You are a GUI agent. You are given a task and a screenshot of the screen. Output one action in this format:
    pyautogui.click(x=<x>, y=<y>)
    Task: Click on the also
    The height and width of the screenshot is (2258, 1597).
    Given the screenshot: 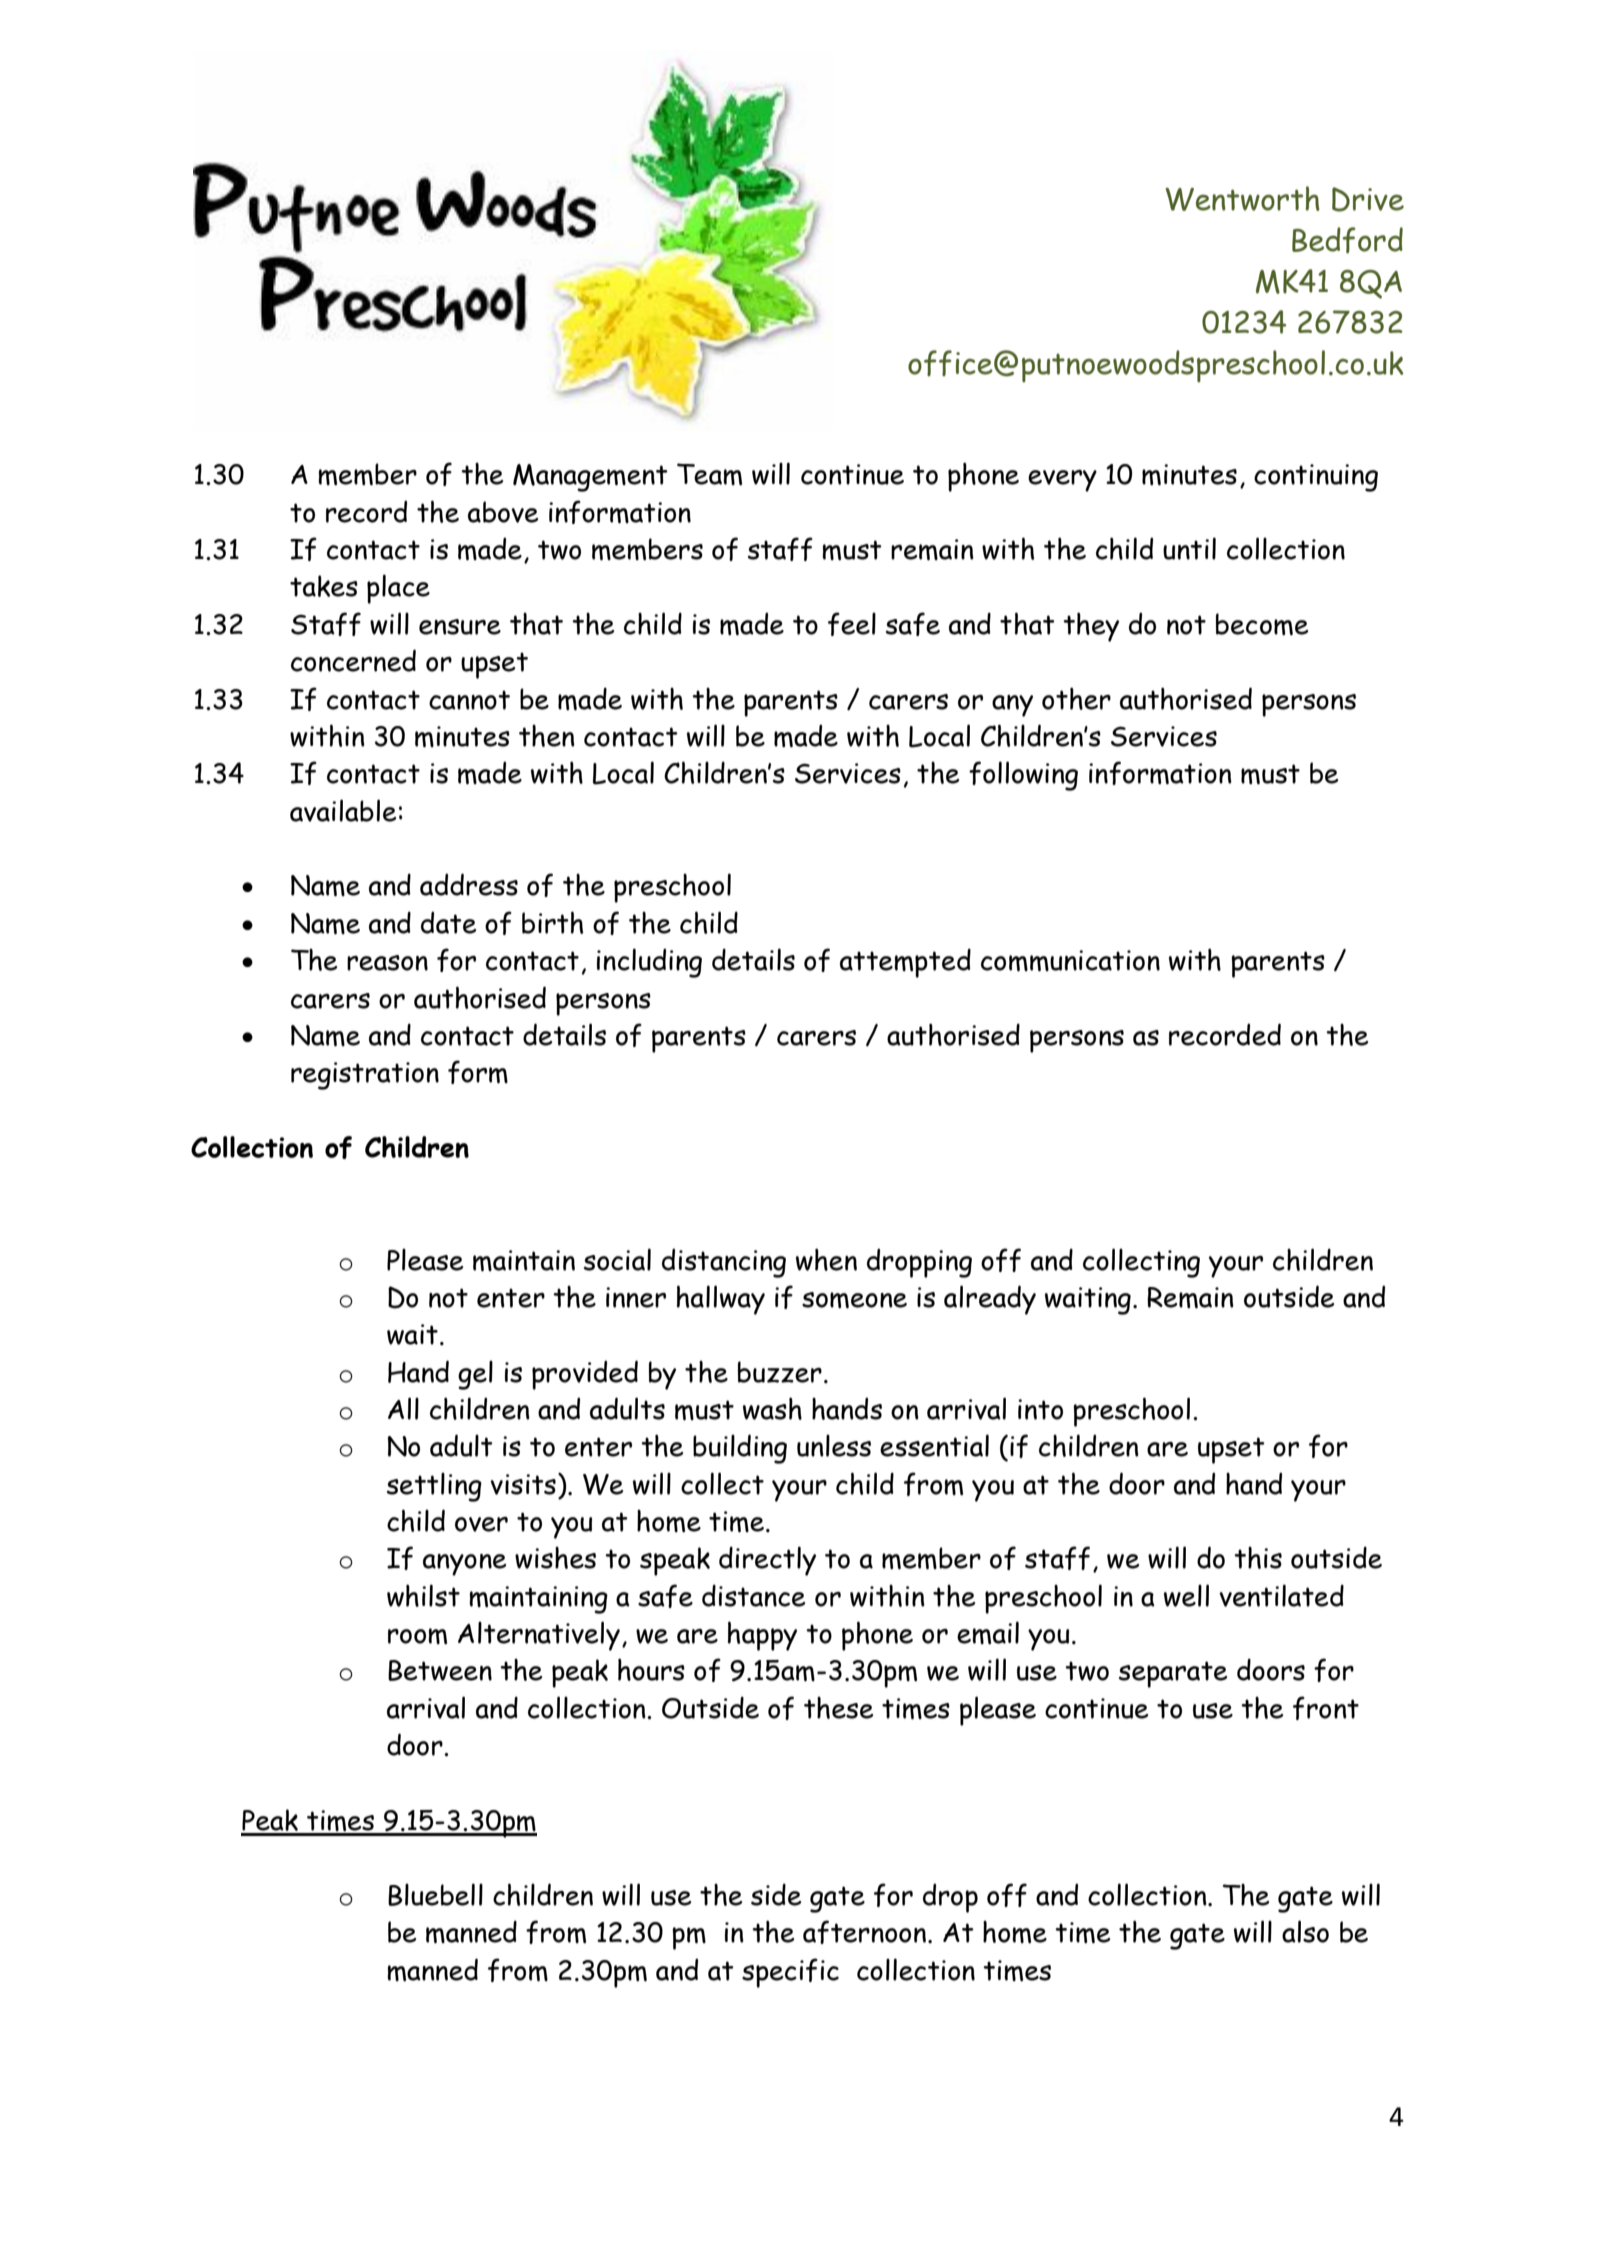 What is the action you would take?
    pyautogui.click(x=1305, y=1931)
